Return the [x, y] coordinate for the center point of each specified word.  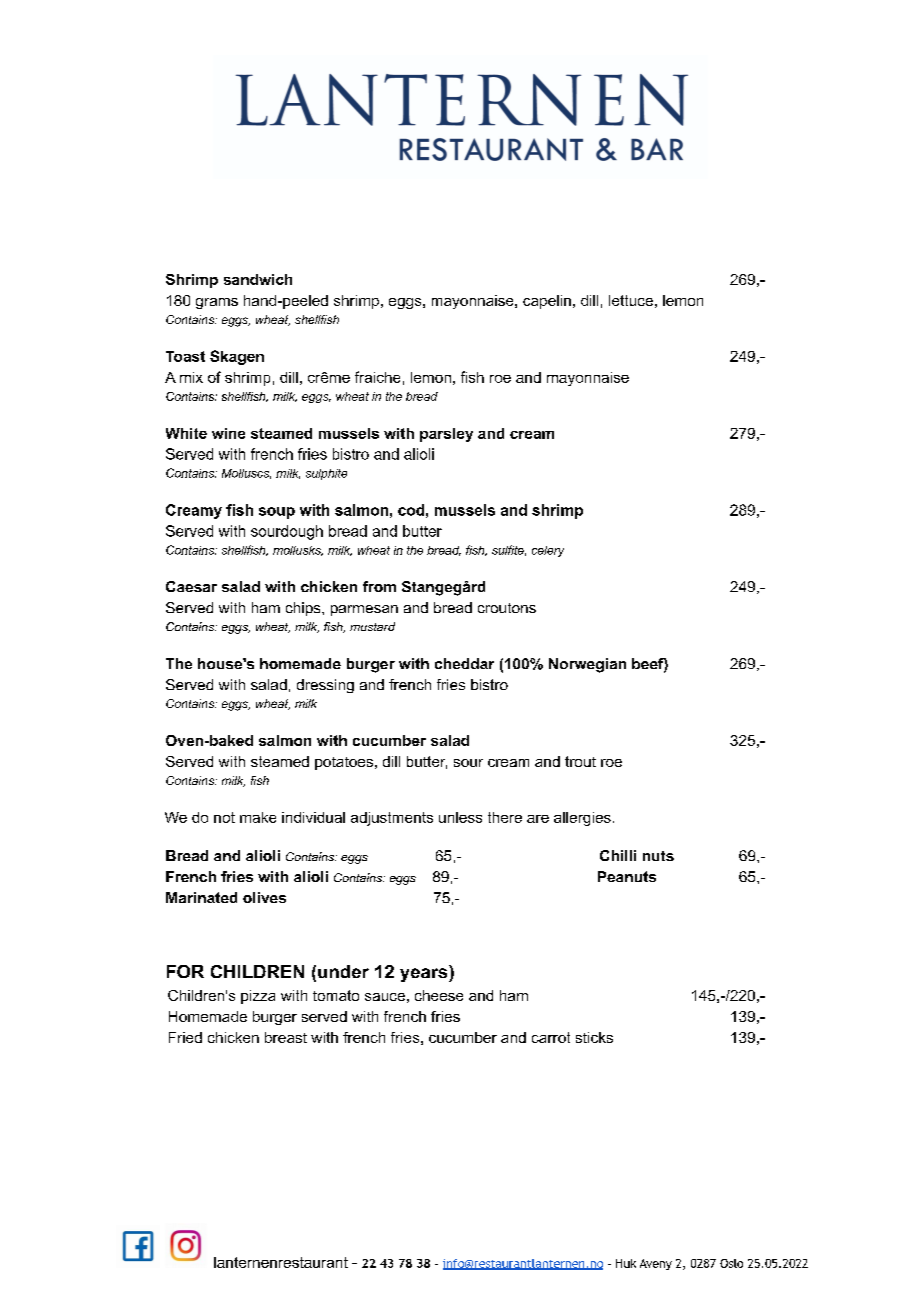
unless [460, 817]
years [425, 975]
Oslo [731, 1263]
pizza [258, 997]
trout [580, 761]
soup [277, 513]
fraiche [377, 377]
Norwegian [587, 665]
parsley [446, 435]
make [258, 817]
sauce [385, 997]
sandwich [258, 279]
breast [286, 1037]
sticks [594, 1037]
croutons [507, 608]
